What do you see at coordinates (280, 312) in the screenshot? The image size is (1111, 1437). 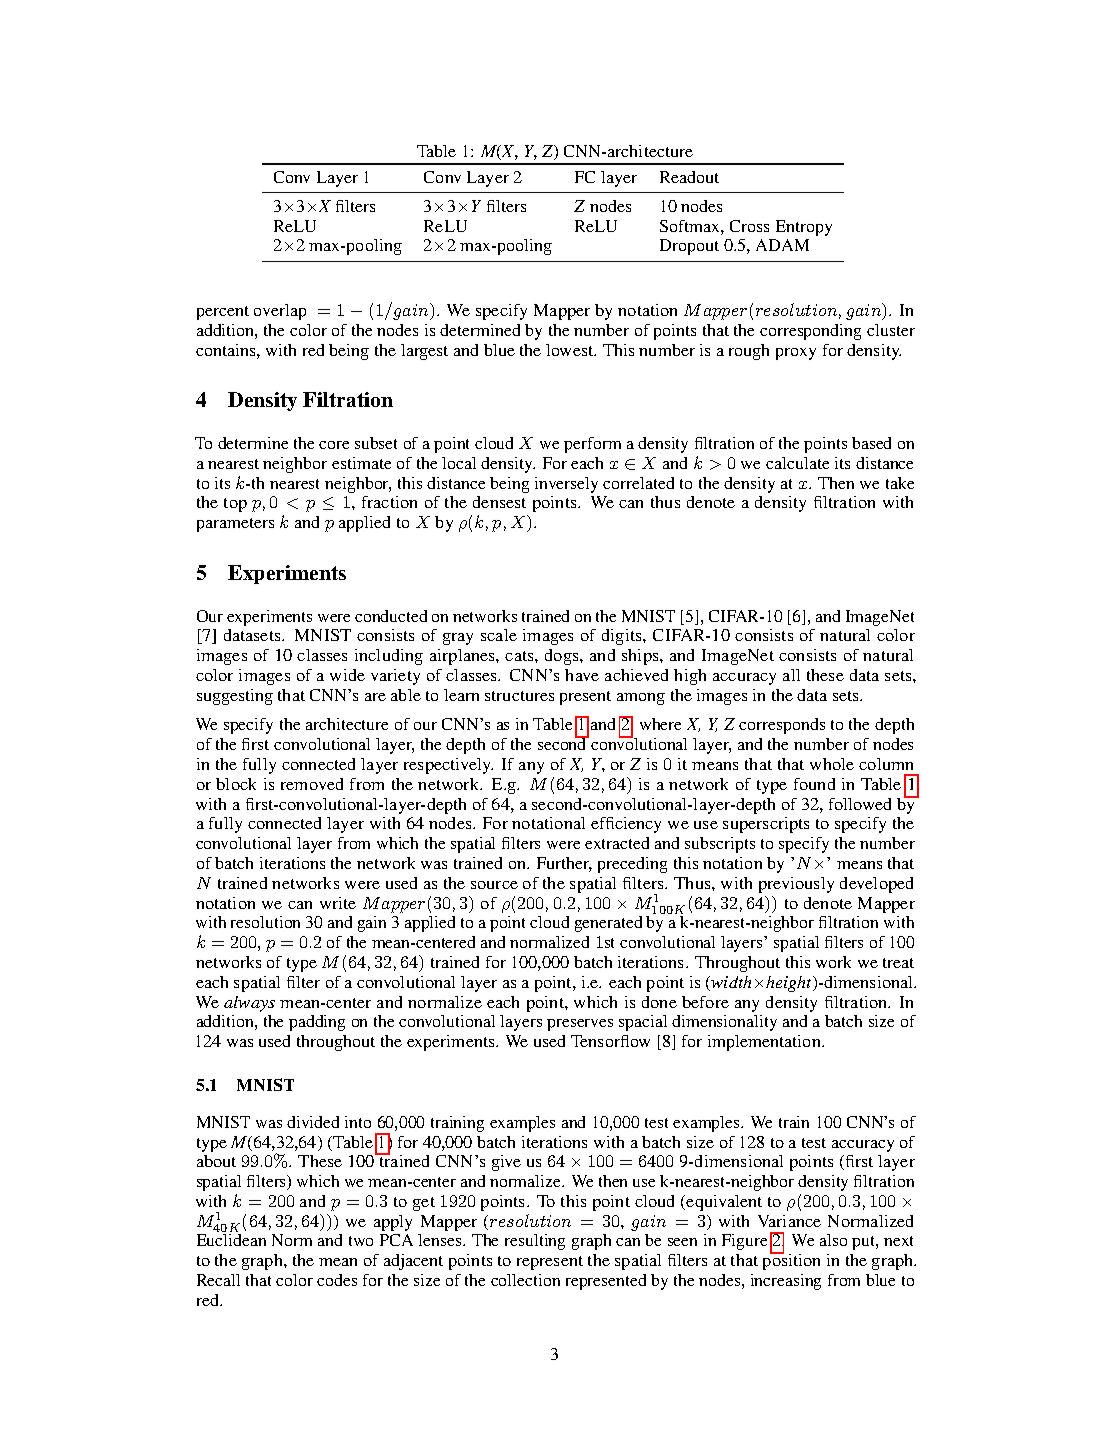 I see `overlap` at bounding box center [280, 312].
